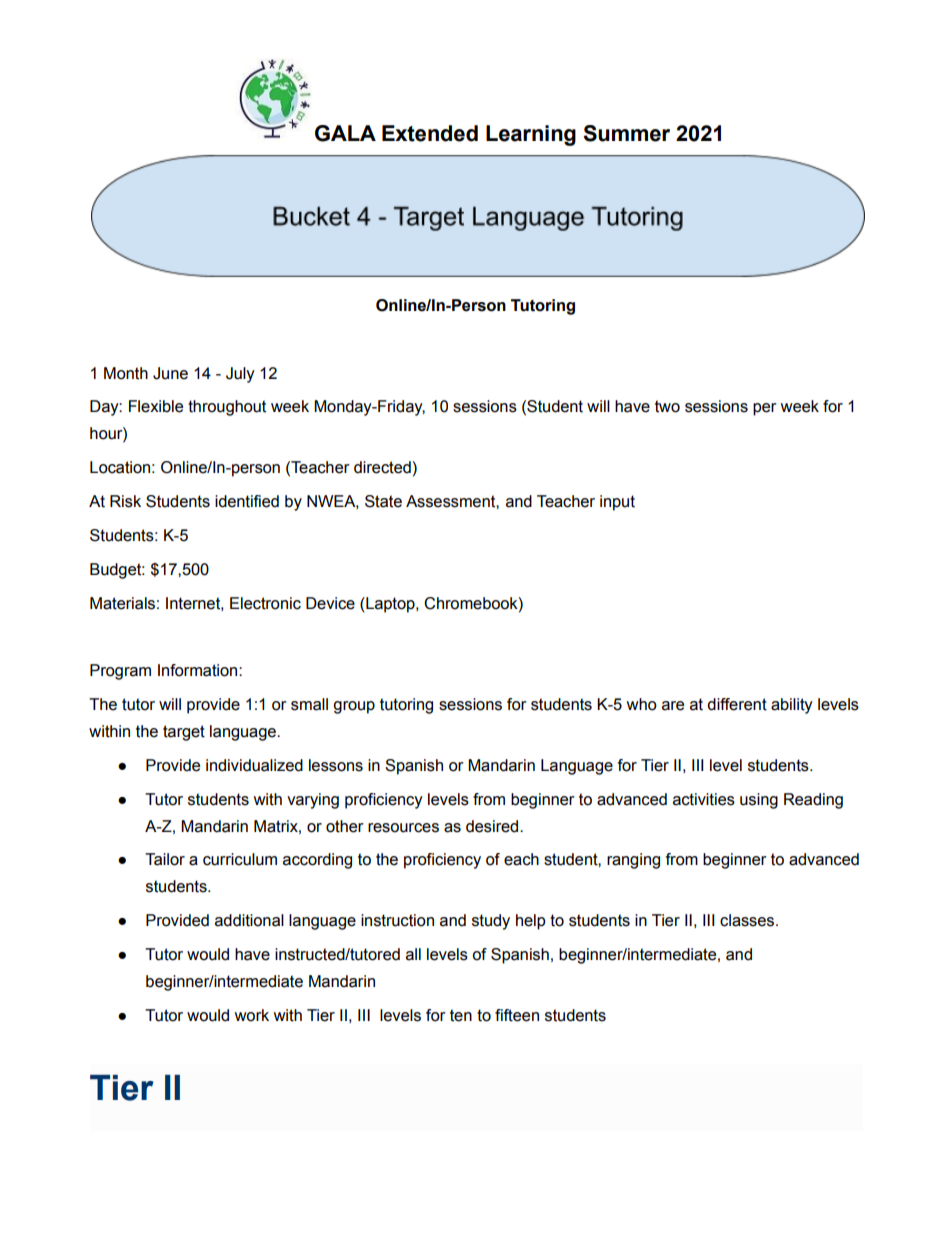 Image resolution: width=952 pixels, height=1233 pixels. I want to click on input, so click(617, 503).
